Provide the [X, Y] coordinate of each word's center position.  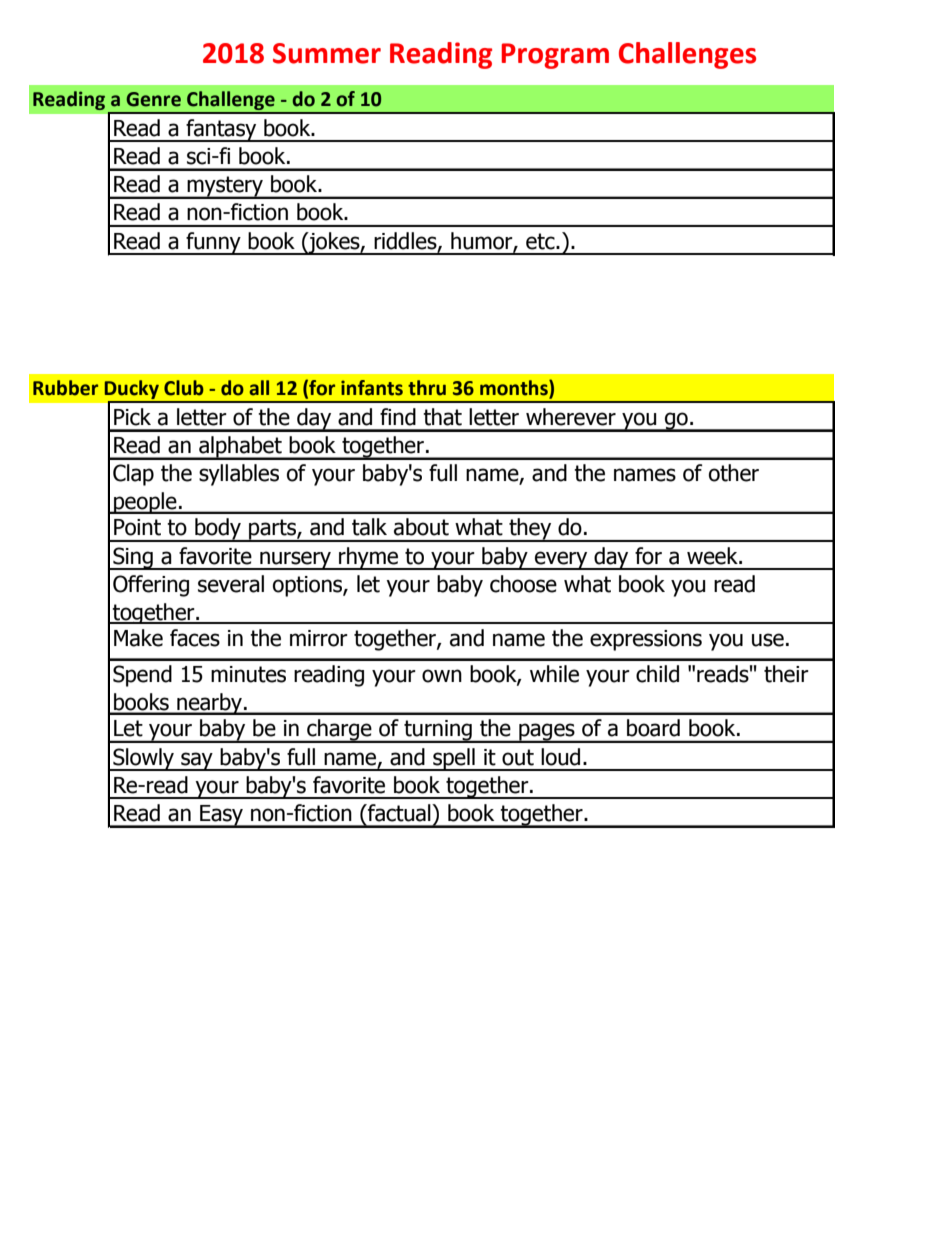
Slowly [143, 759]
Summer [327, 53]
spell [454, 759]
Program [555, 56]
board [653, 728]
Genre [153, 99]
